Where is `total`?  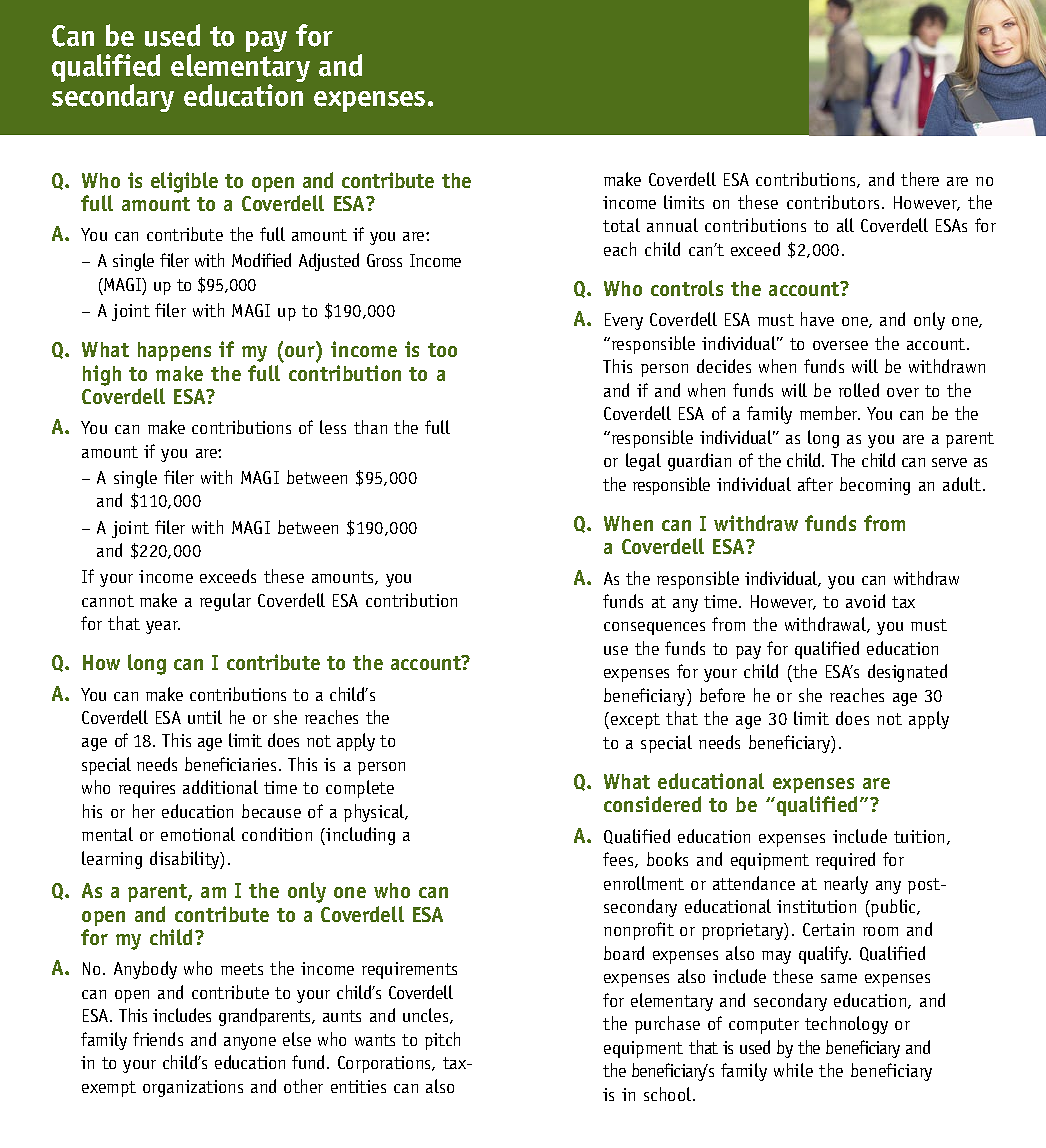
total is located at coordinates (621, 225).
